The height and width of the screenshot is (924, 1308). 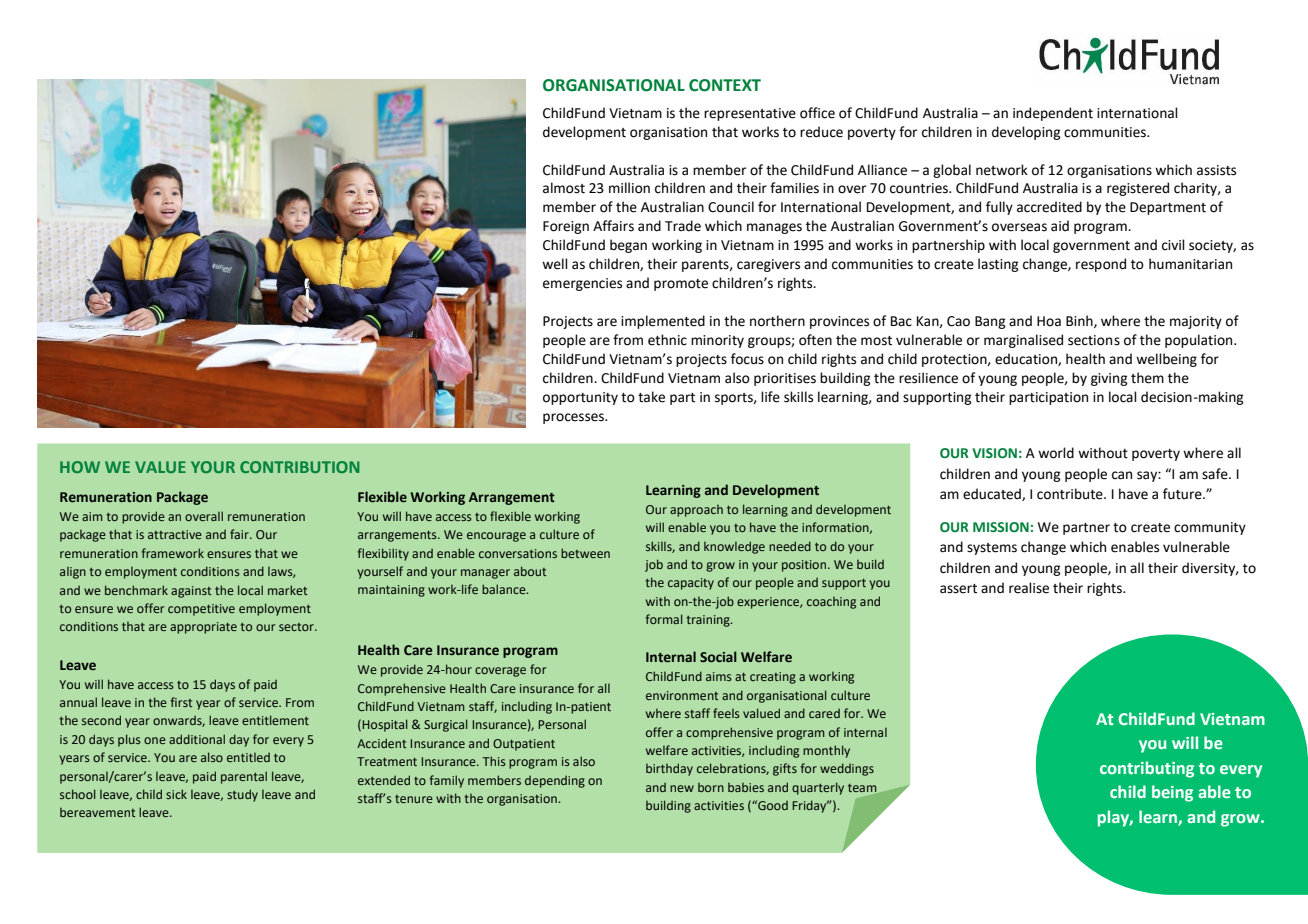 I want to click on CONTEXT, so click(x=725, y=85).
